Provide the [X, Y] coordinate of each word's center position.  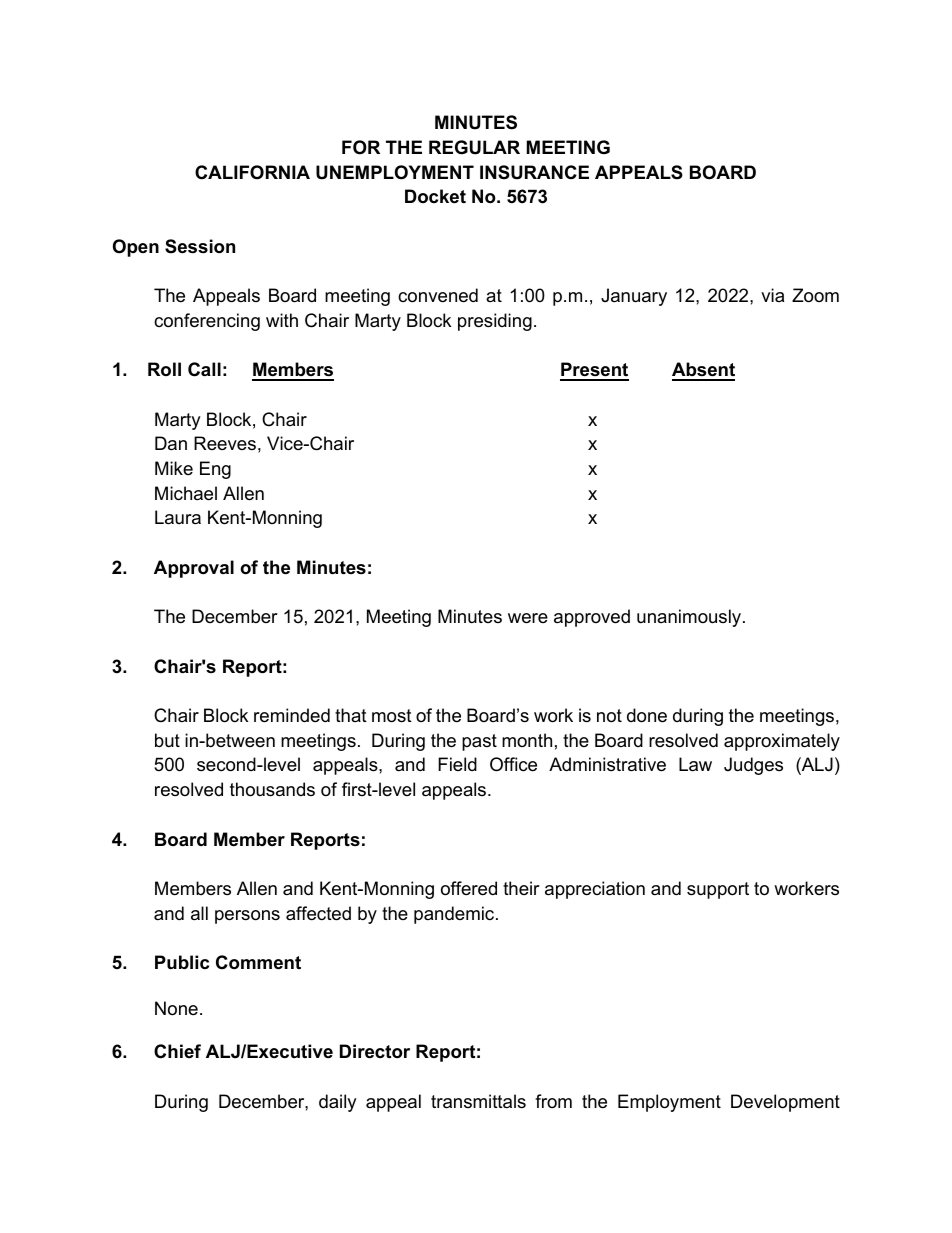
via [772, 295]
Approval [194, 569]
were [528, 618]
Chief [177, 1051]
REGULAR [474, 147]
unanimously [690, 618]
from [553, 1101]
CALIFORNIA [252, 172]
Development [785, 1103]
